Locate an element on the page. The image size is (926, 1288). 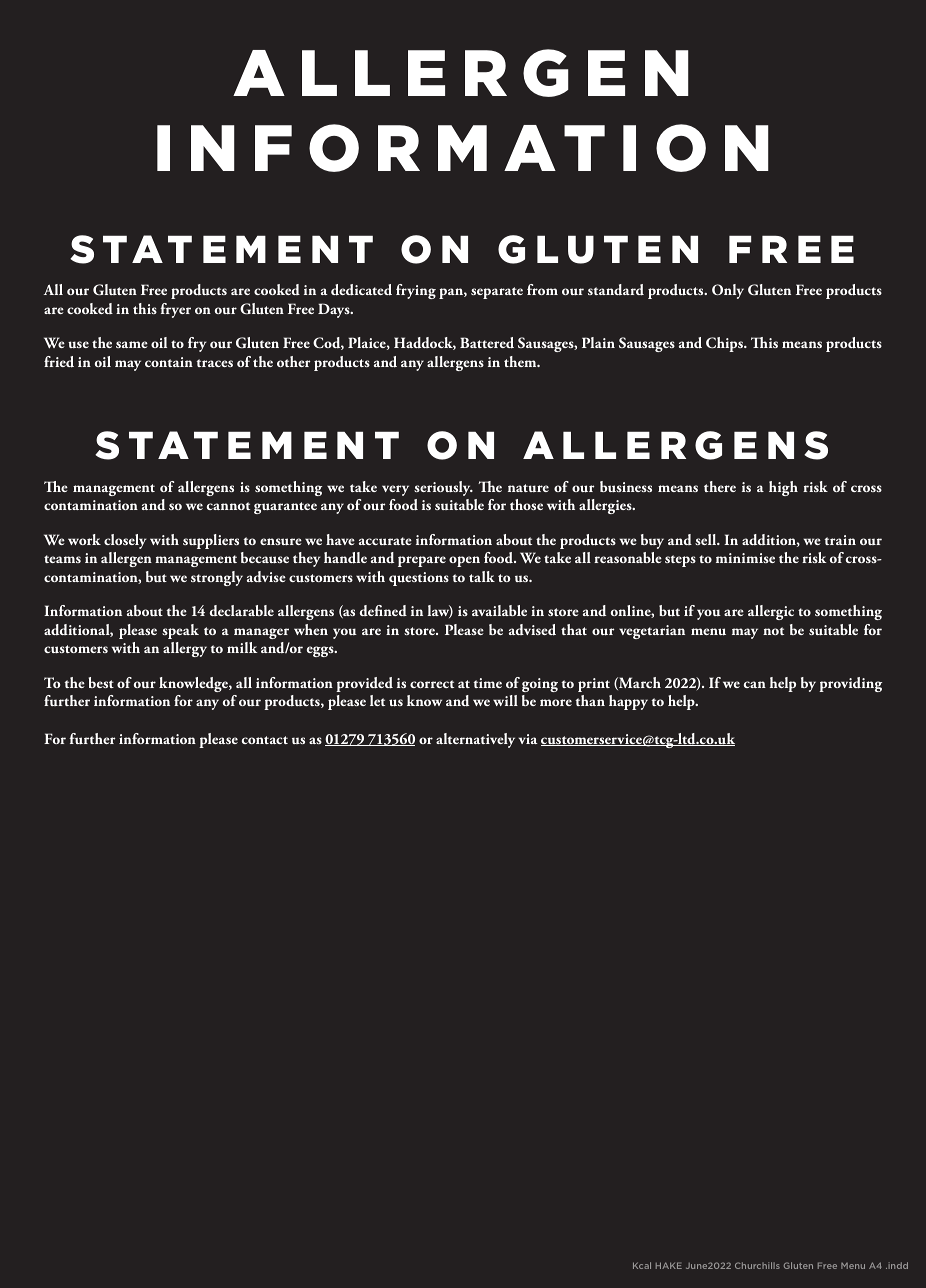
Battered is located at coordinates (487, 343).
